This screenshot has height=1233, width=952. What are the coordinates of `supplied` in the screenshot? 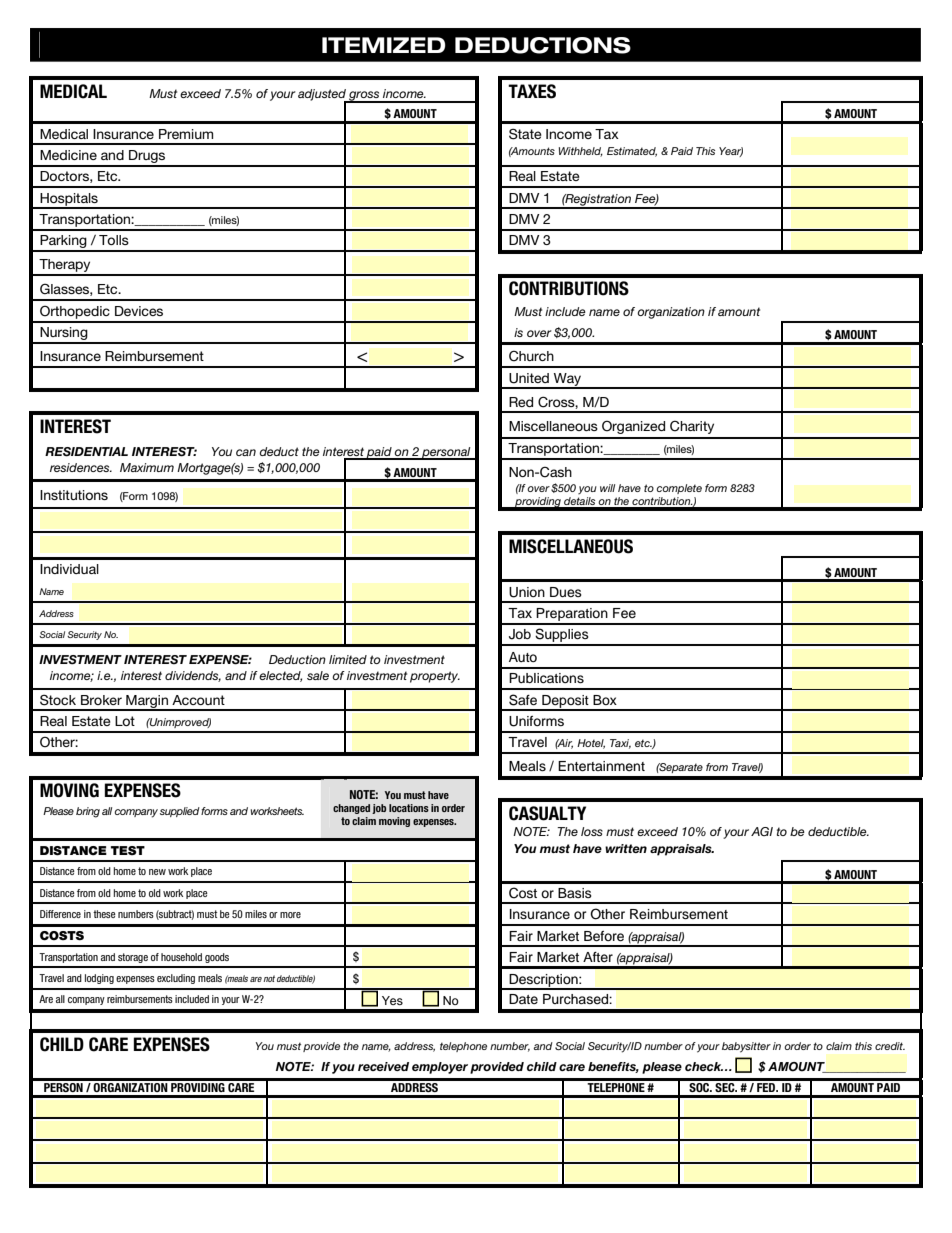 It's located at (180, 812).
